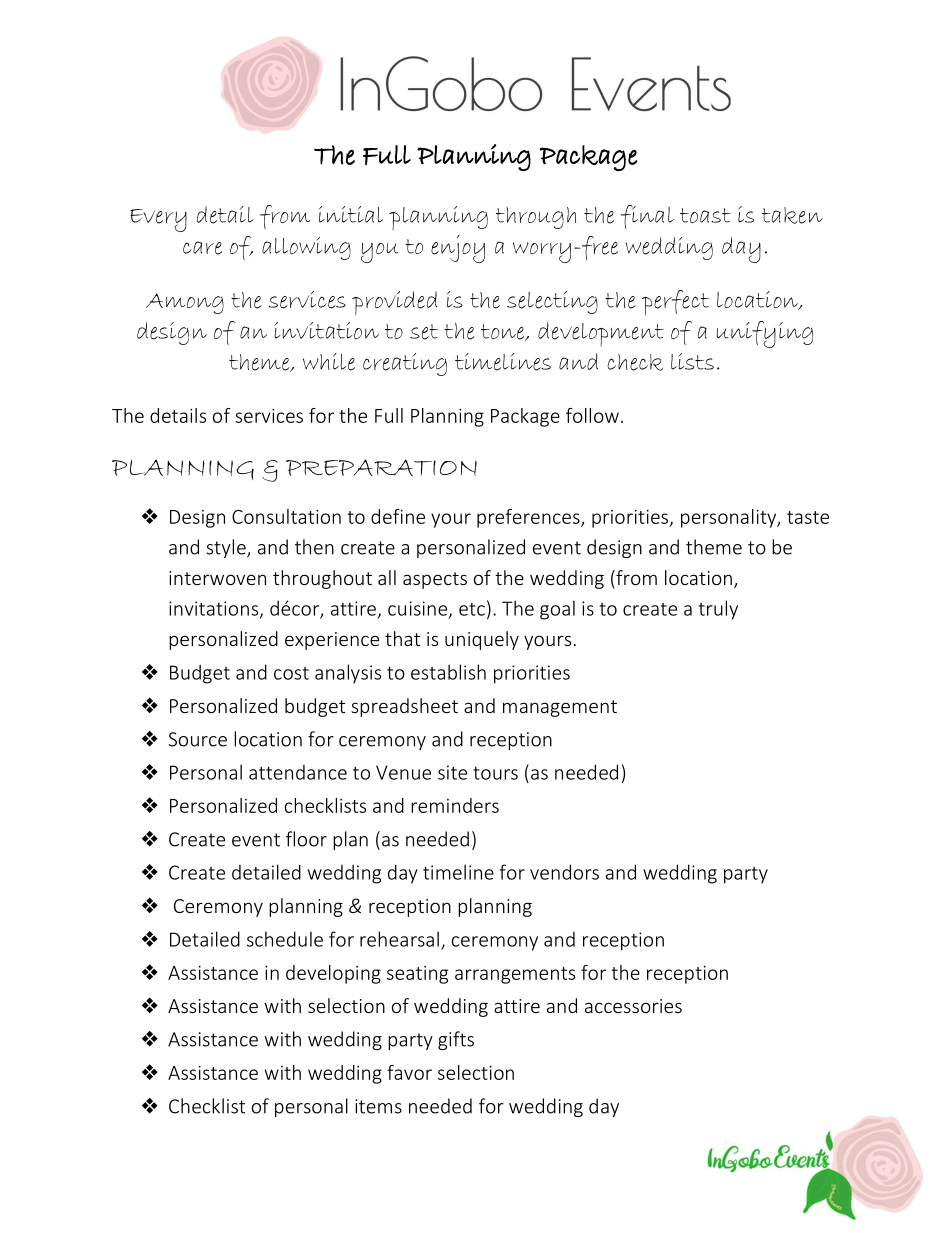 This image has width=952, height=1233. I want to click on cost, so click(291, 673).
